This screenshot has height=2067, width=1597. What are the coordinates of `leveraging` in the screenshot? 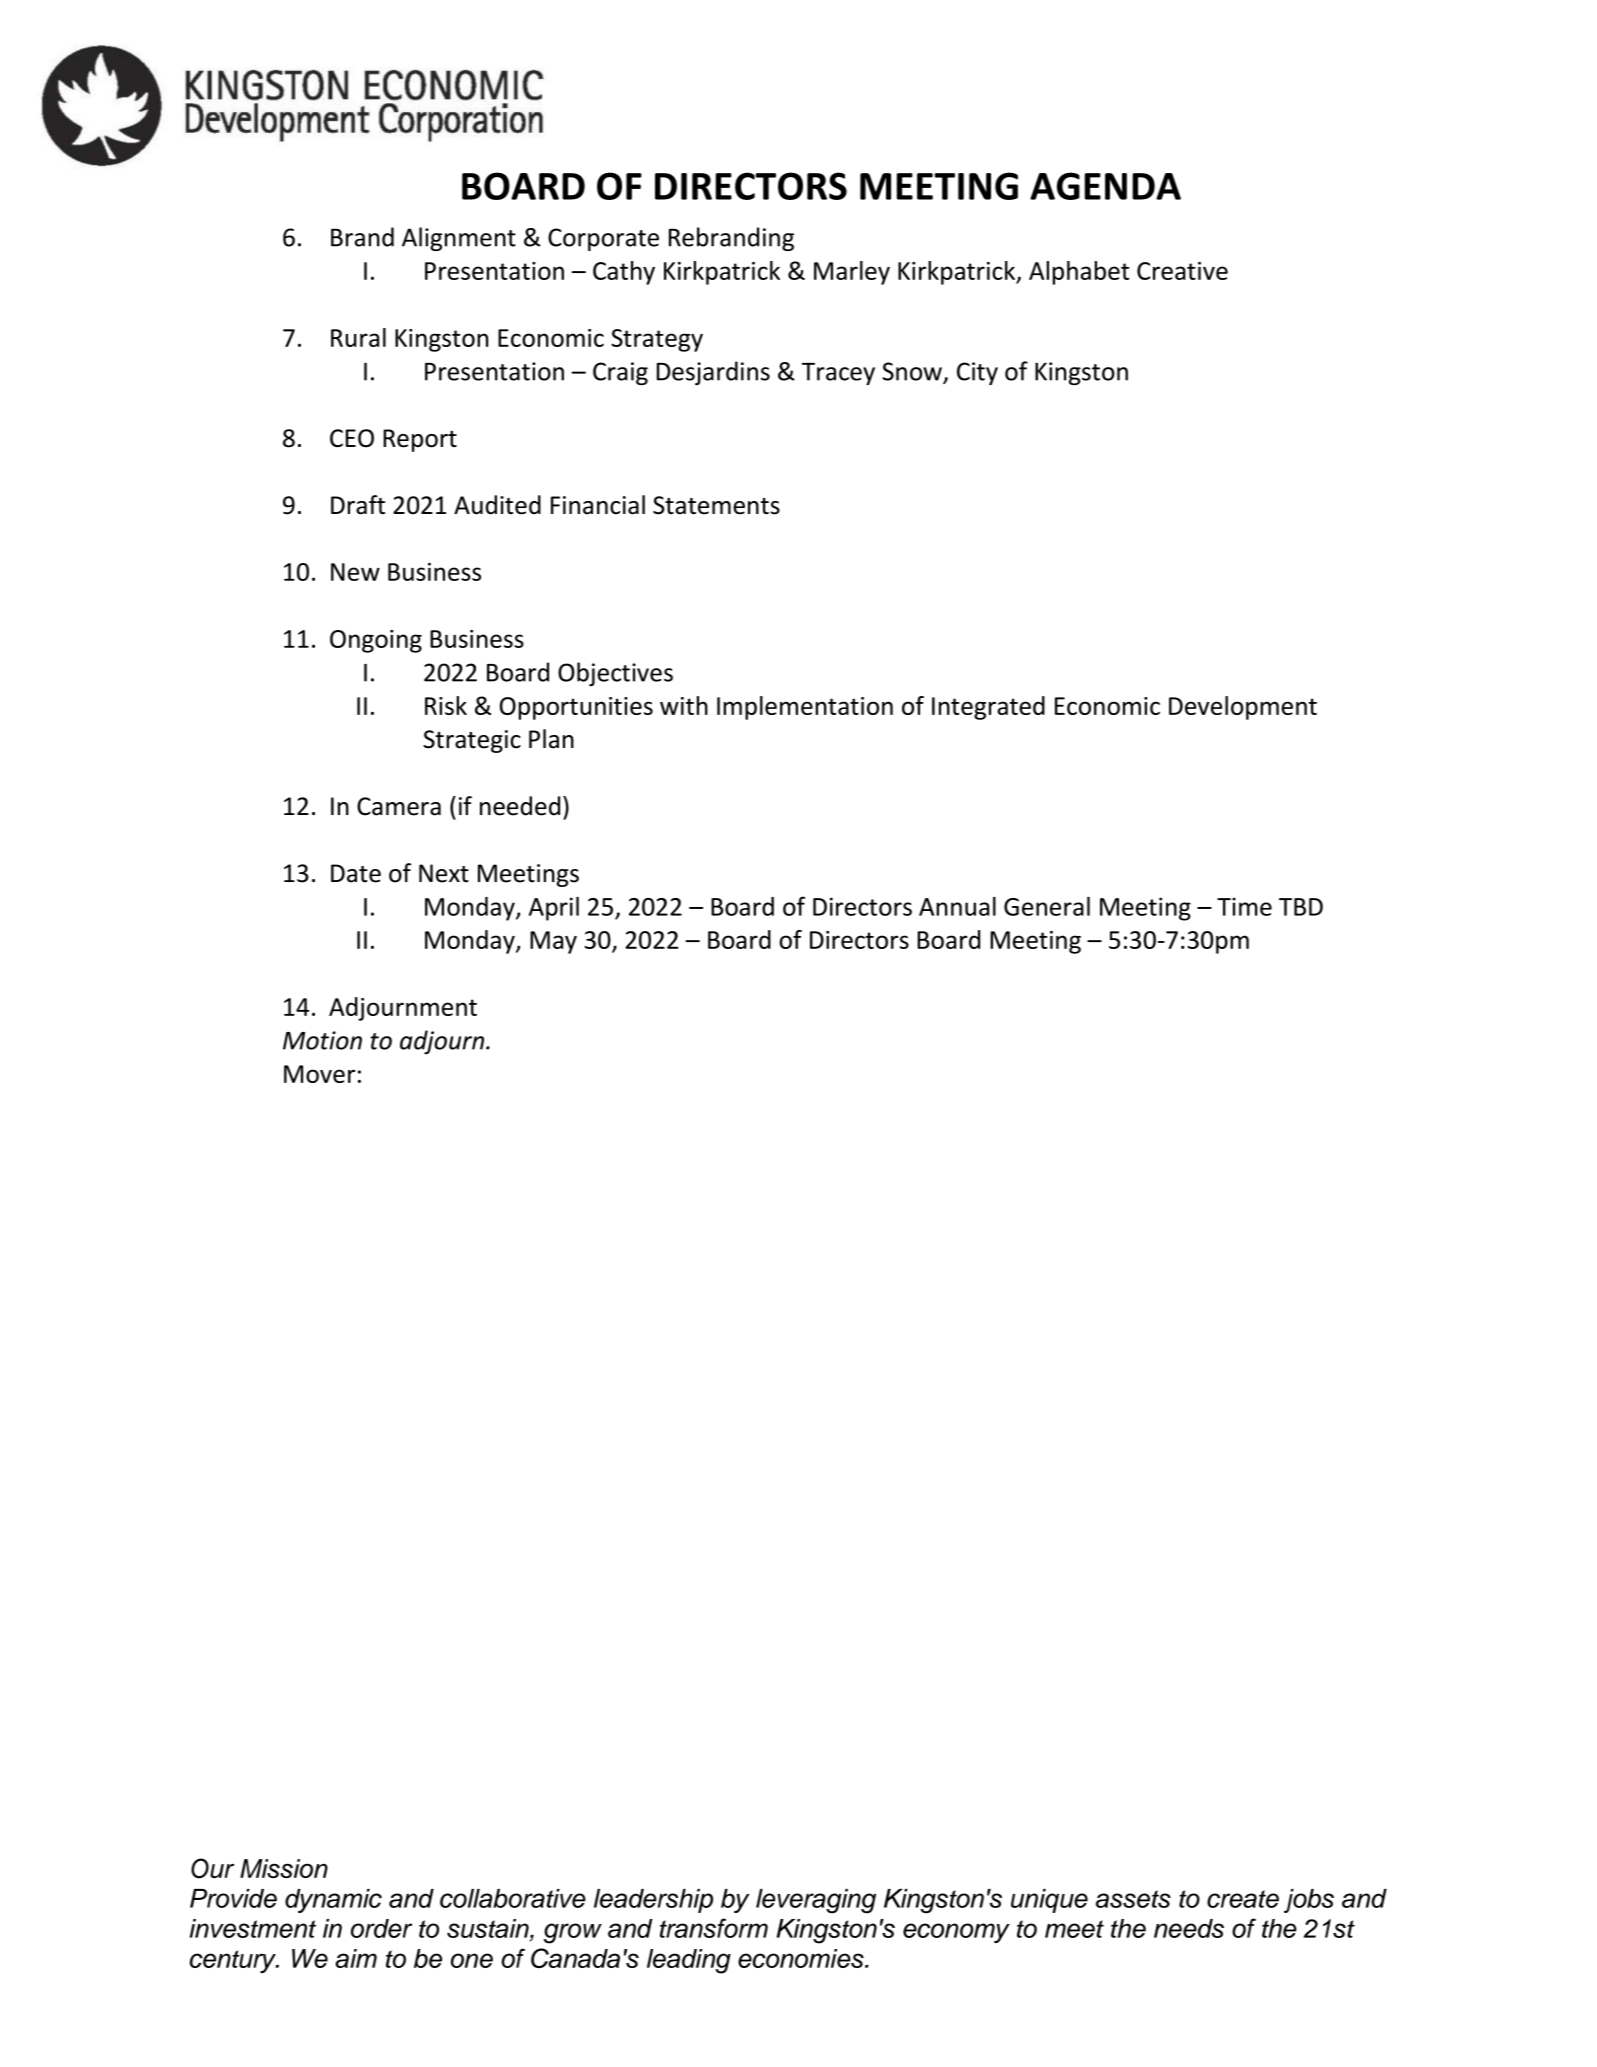 It's located at (816, 1901).
